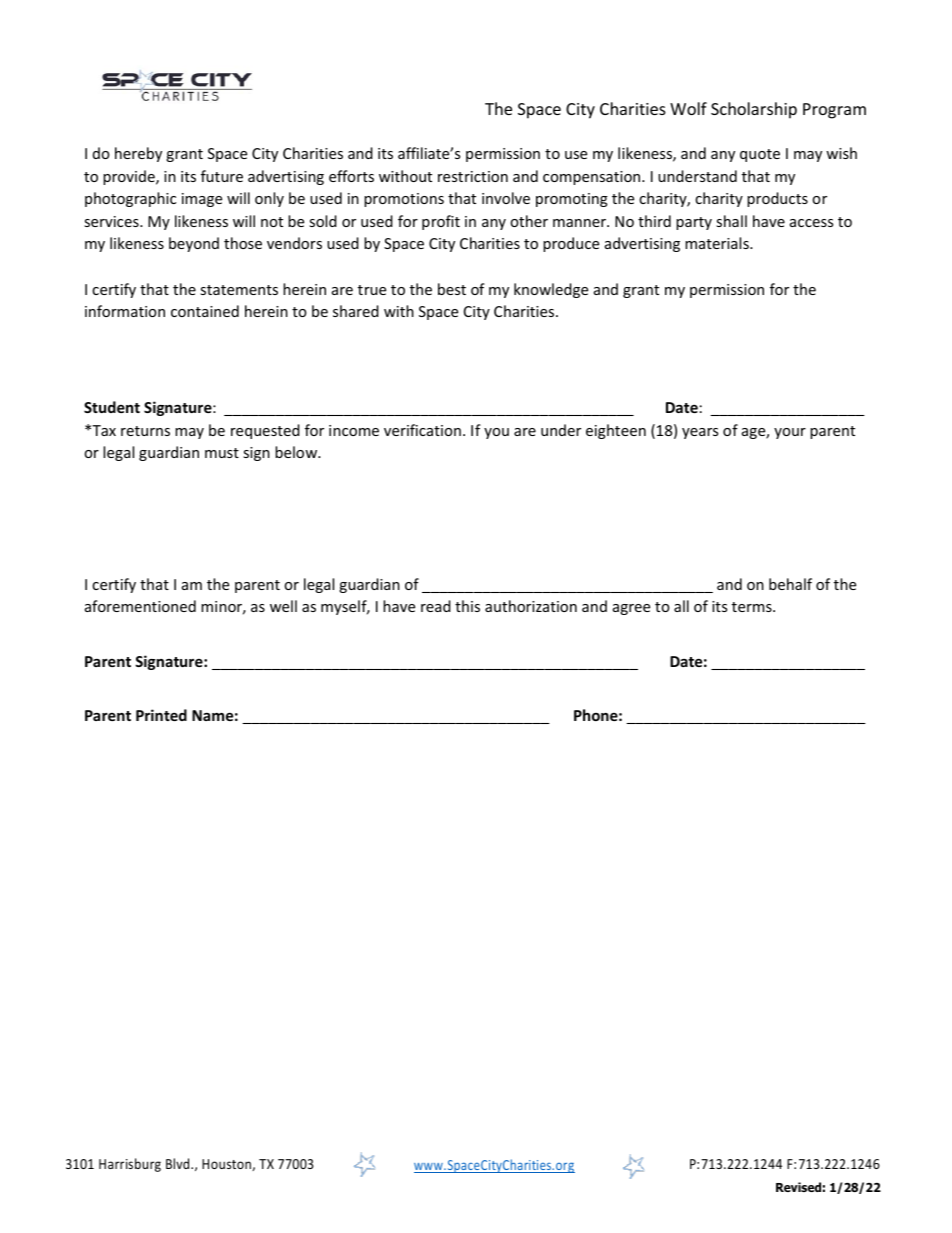  I want to click on Harrisburg, so click(130, 1165).
